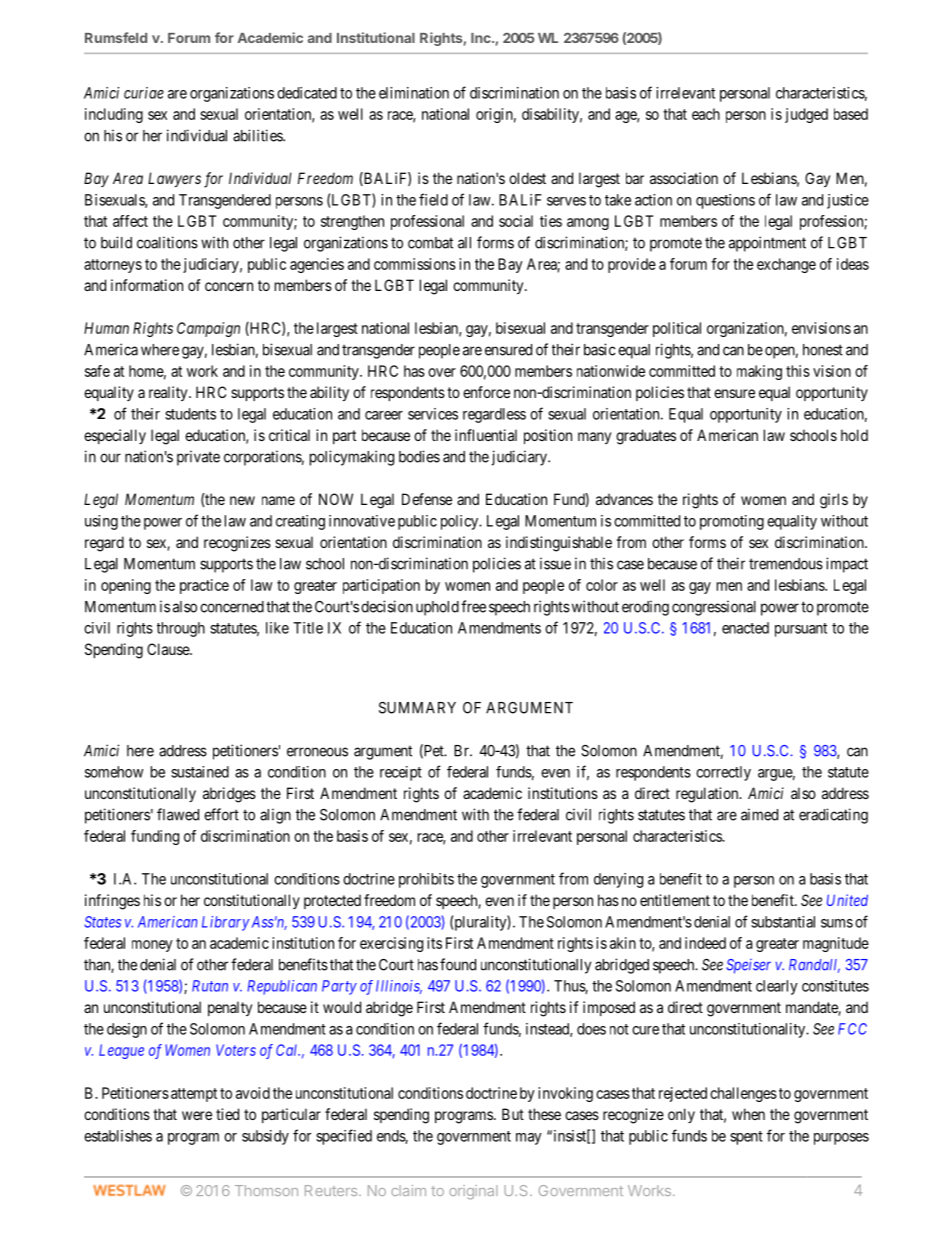 The height and width of the screenshot is (1233, 952). I want to click on through, so click(181, 629).
